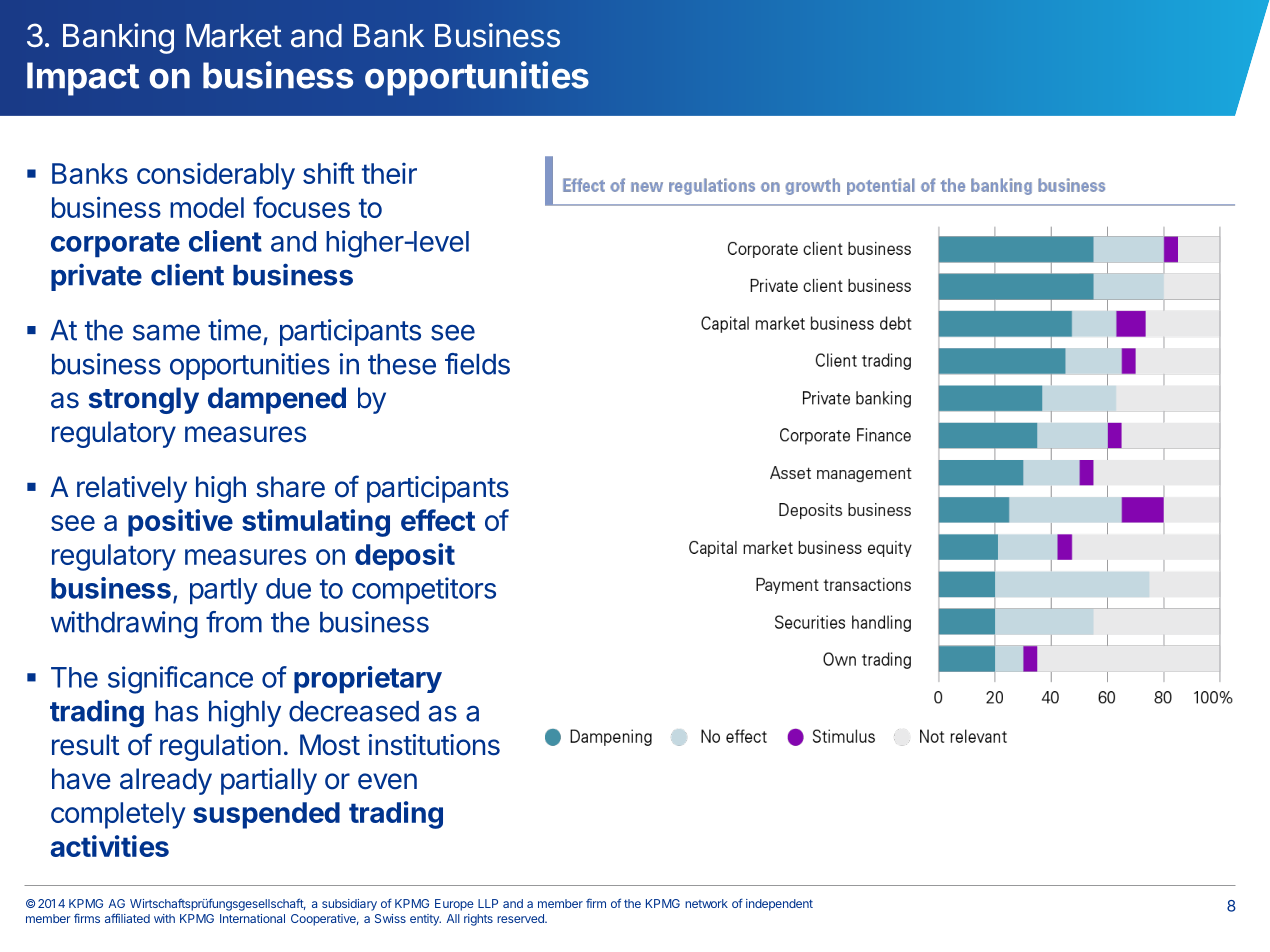  What do you see at coordinates (132, 489) in the screenshot?
I see `relatively` at bounding box center [132, 489].
